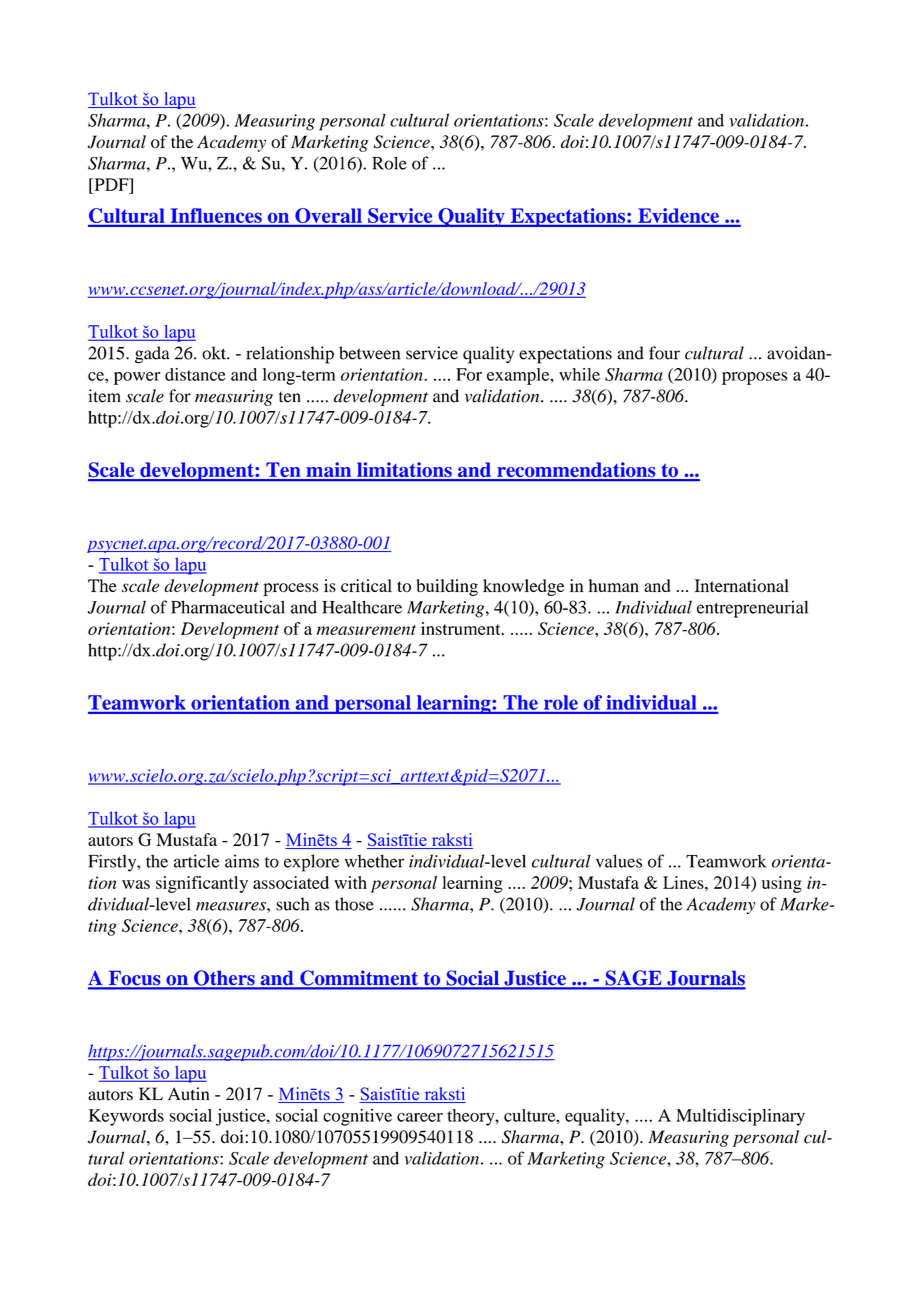 This page has width=924, height=1308. I want to click on PDF, so click(111, 184).
